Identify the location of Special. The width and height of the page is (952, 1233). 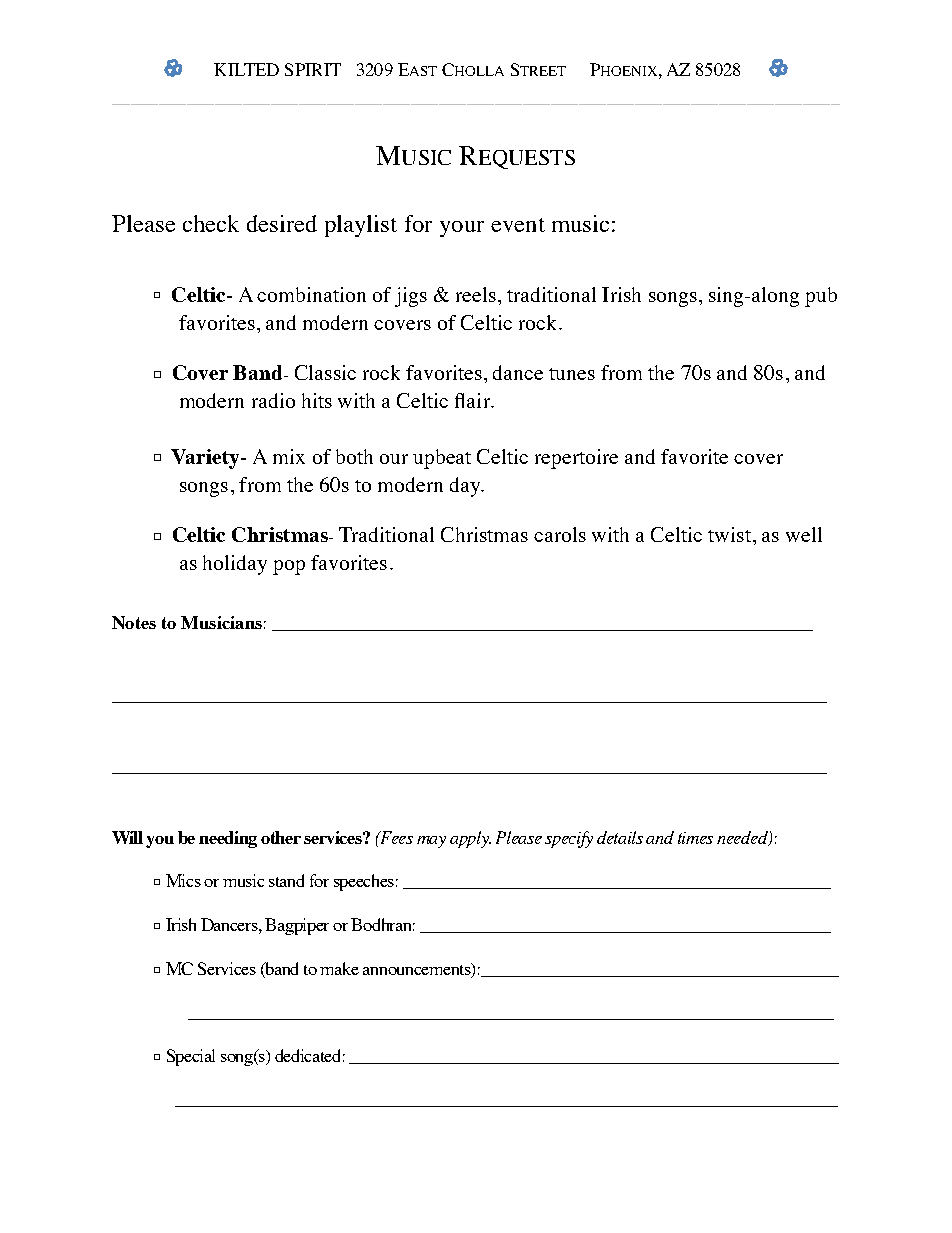
(191, 1057).
